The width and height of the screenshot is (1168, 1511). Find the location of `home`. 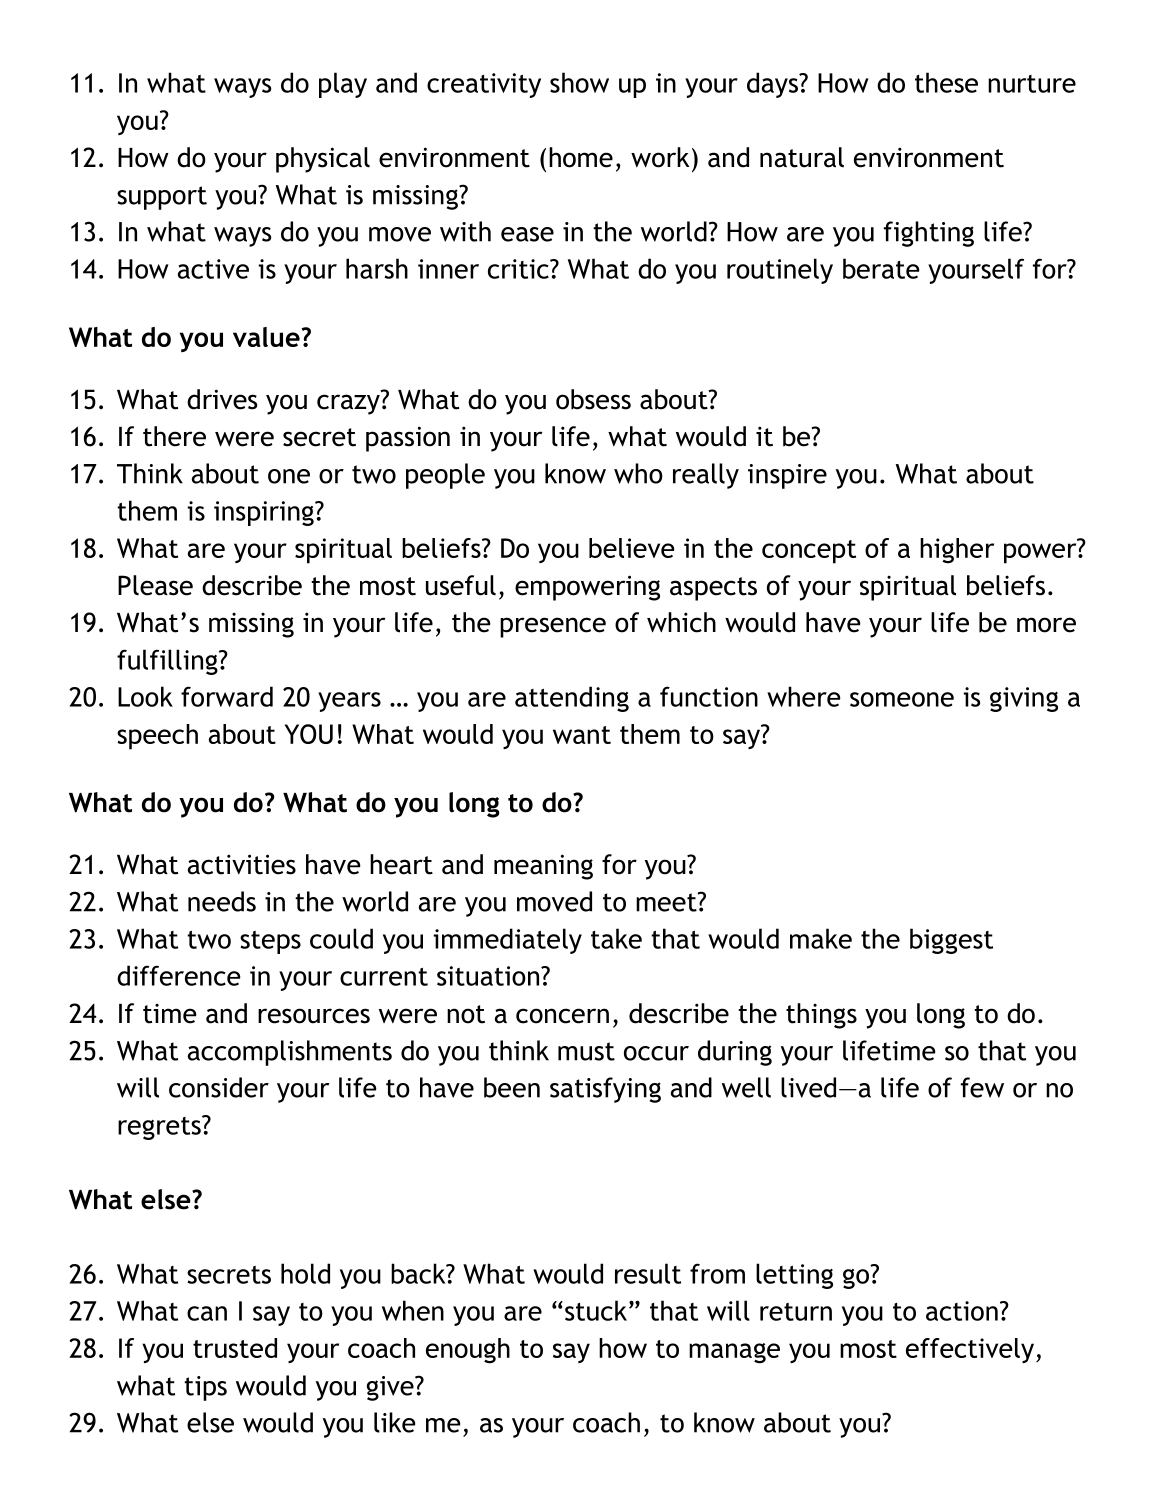

home is located at coordinates (581, 157).
